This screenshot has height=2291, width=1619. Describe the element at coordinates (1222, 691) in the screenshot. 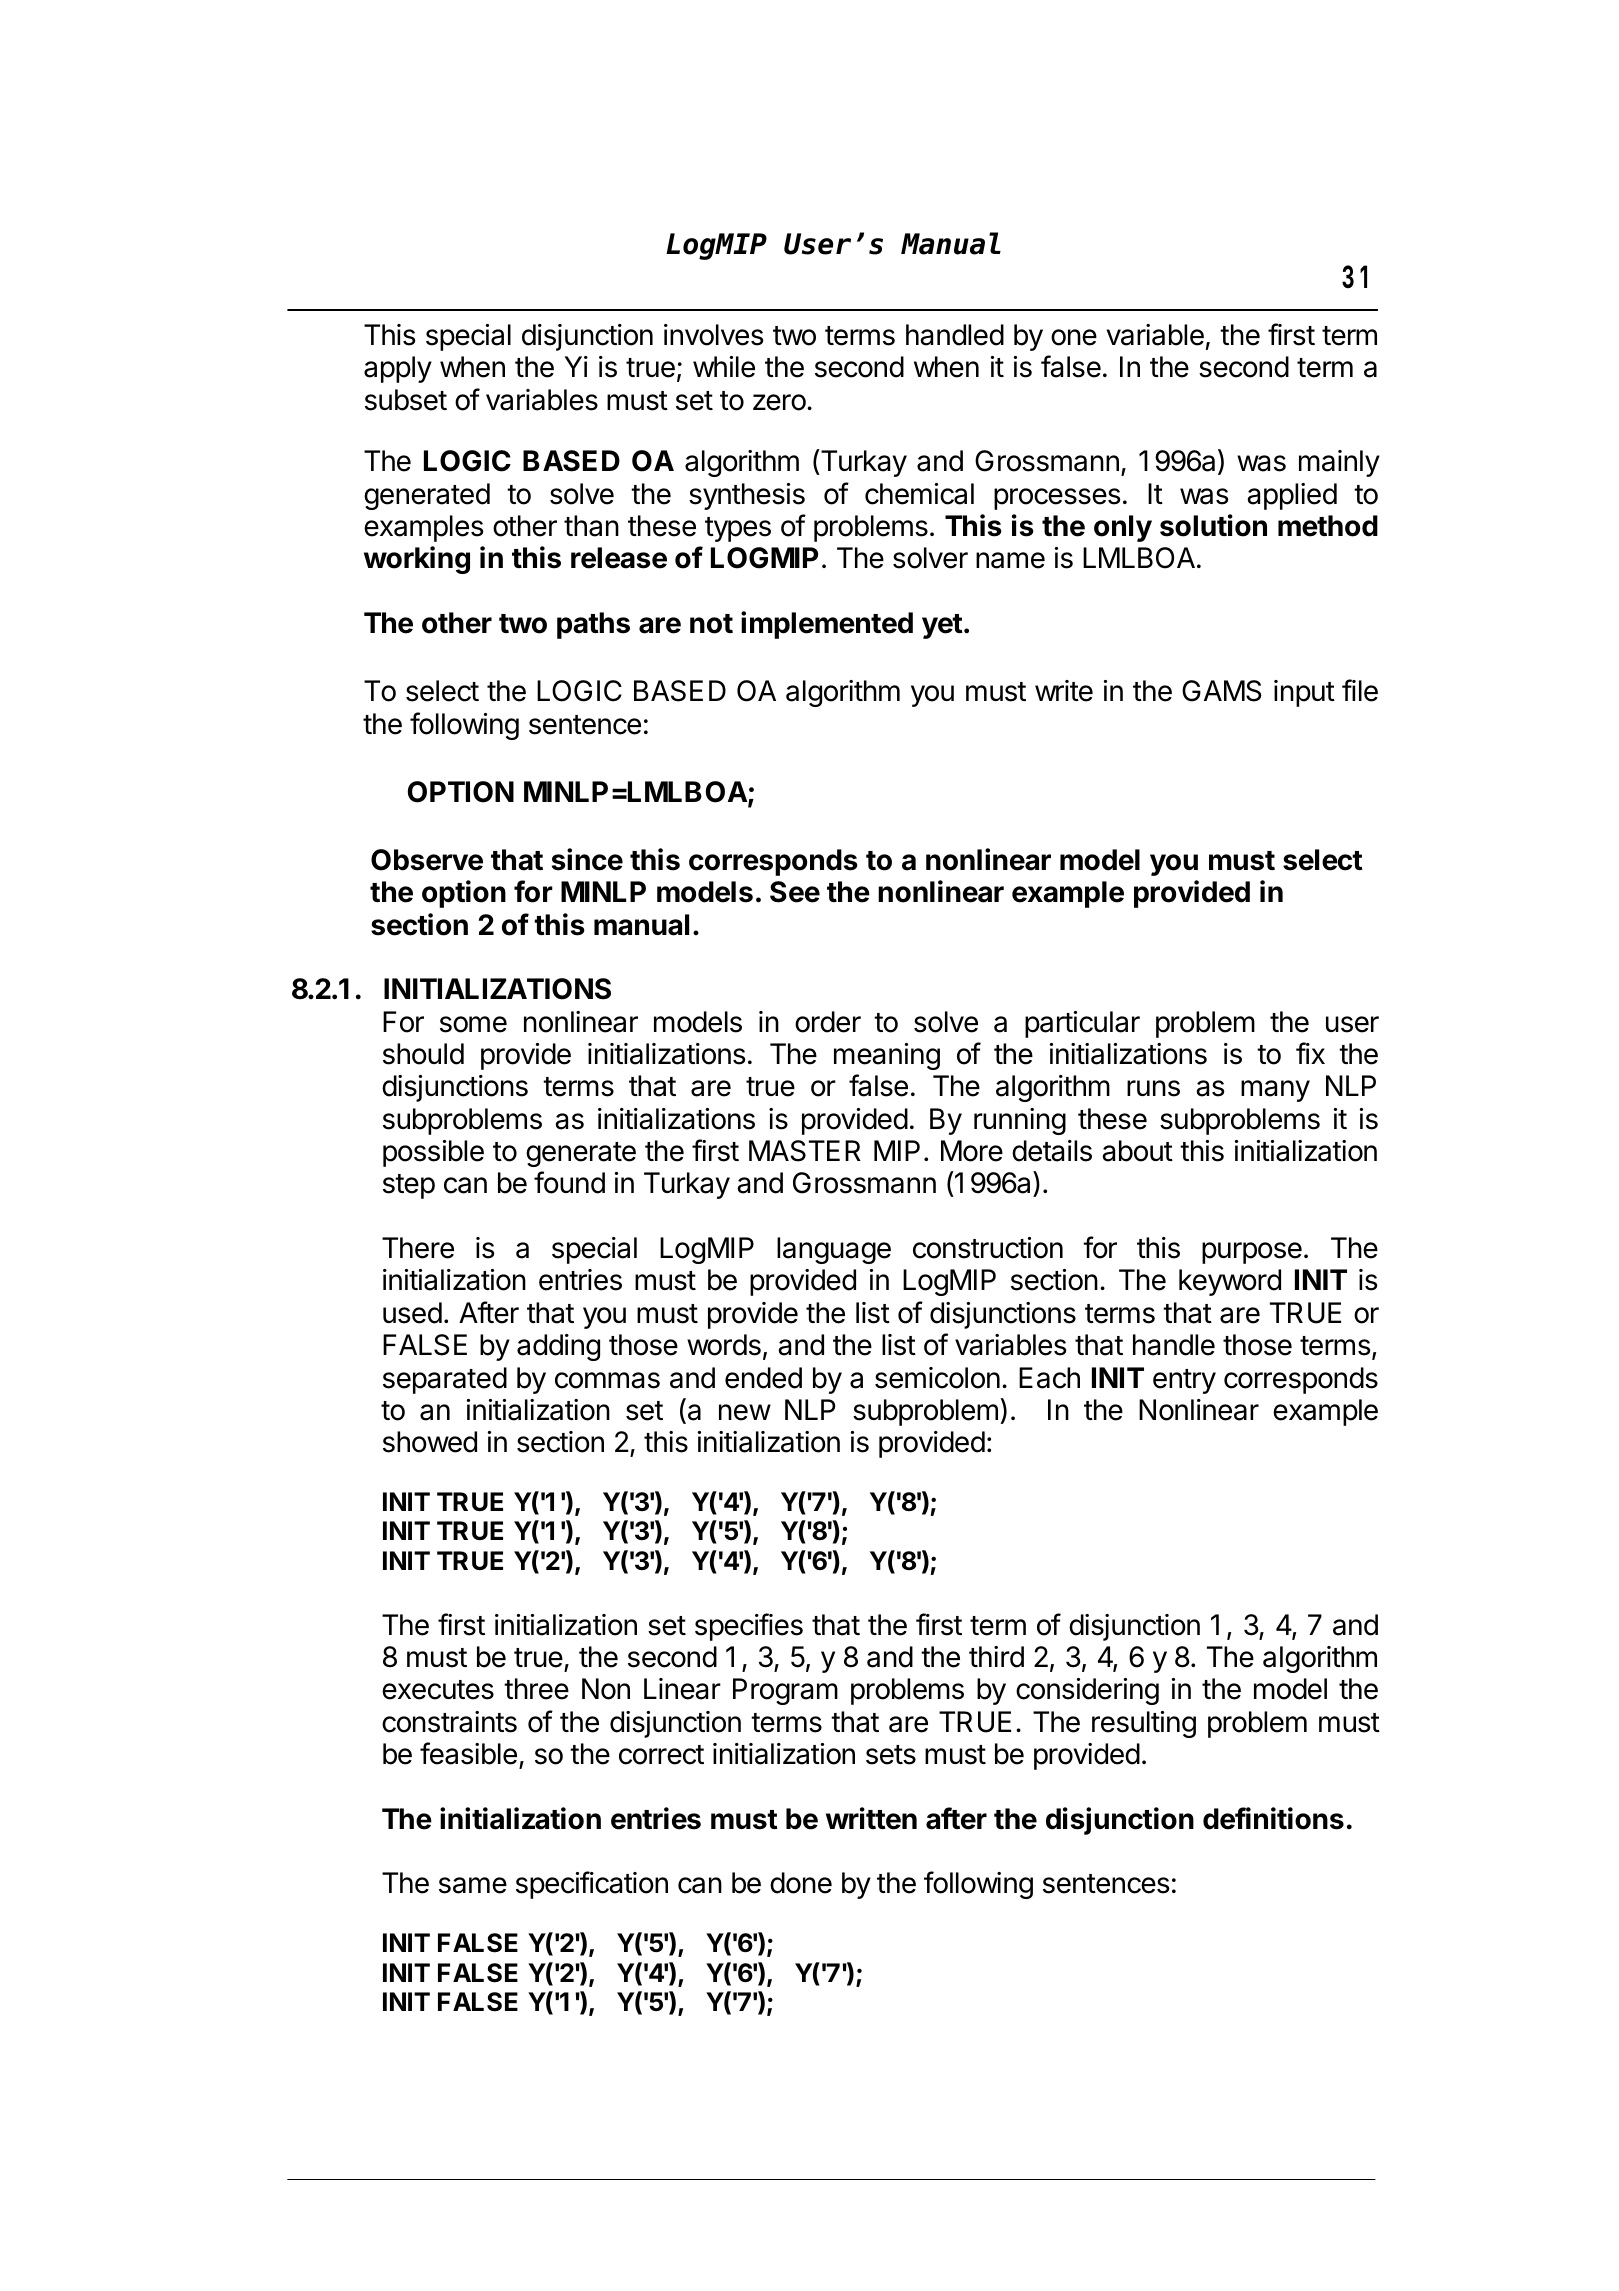

I see `GAMS` at that location.
